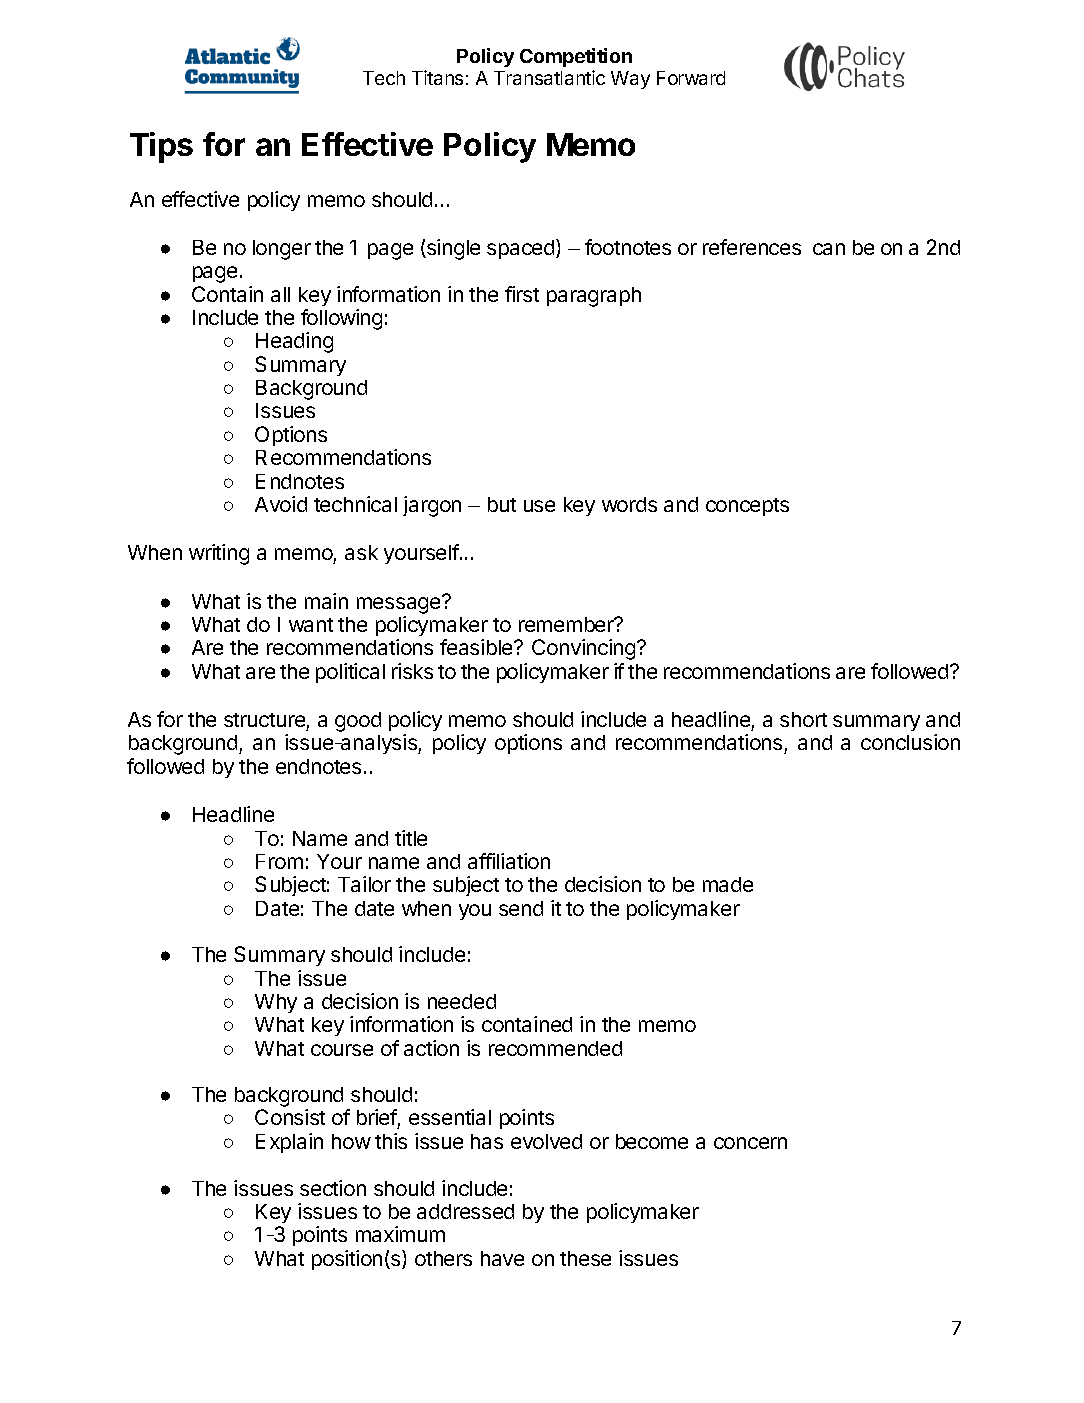  What do you see at coordinates (691, 78) in the screenshot?
I see `Forward` at bounding box center [691, 78].
